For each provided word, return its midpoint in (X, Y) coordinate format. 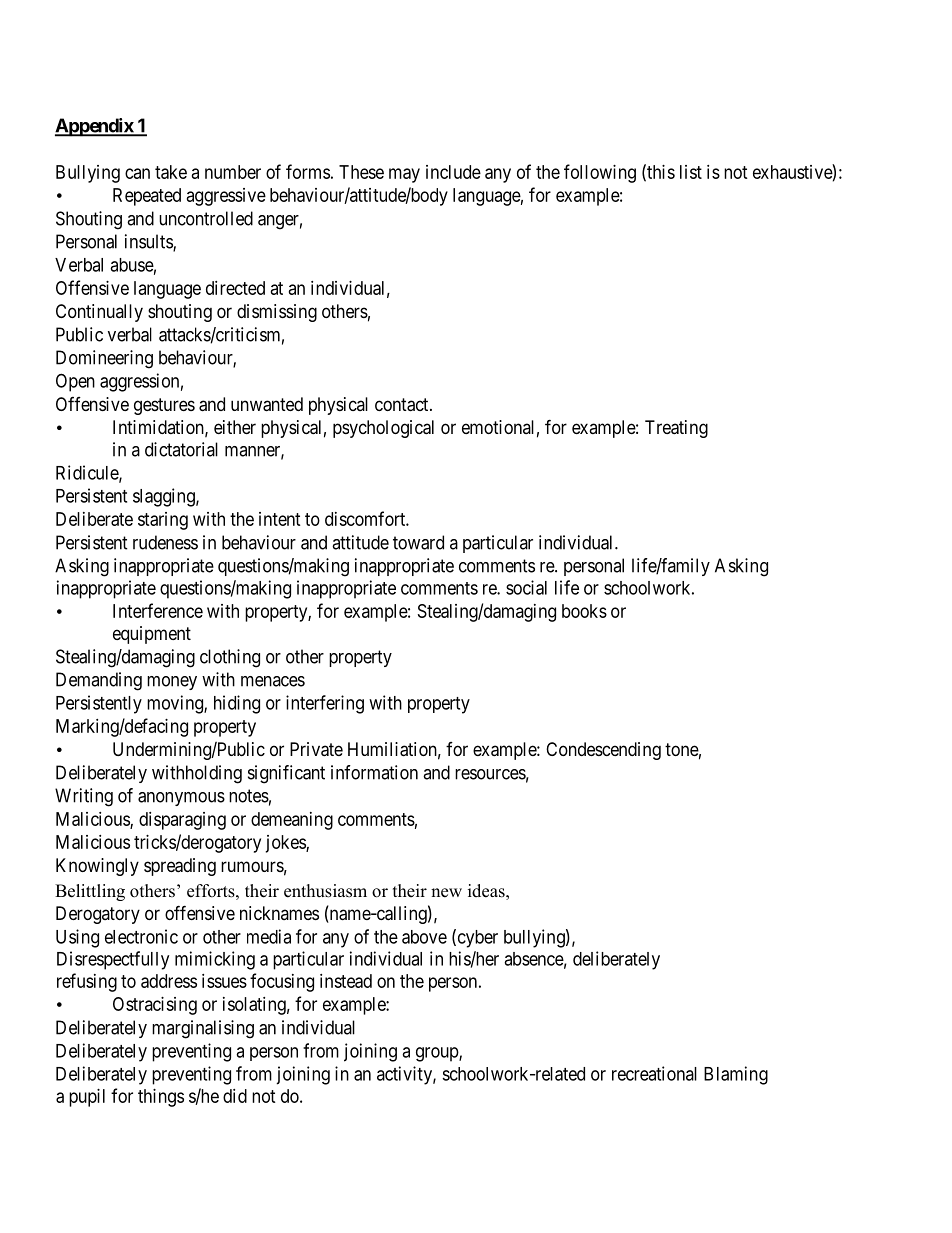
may (404, 175)
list (691, 172)
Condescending (603, 751)
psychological (383, 429)
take (171, 172)
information (374, 772)
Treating (676, 429)
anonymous (181, 799)
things (161, 1098)
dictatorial (181, 449)
